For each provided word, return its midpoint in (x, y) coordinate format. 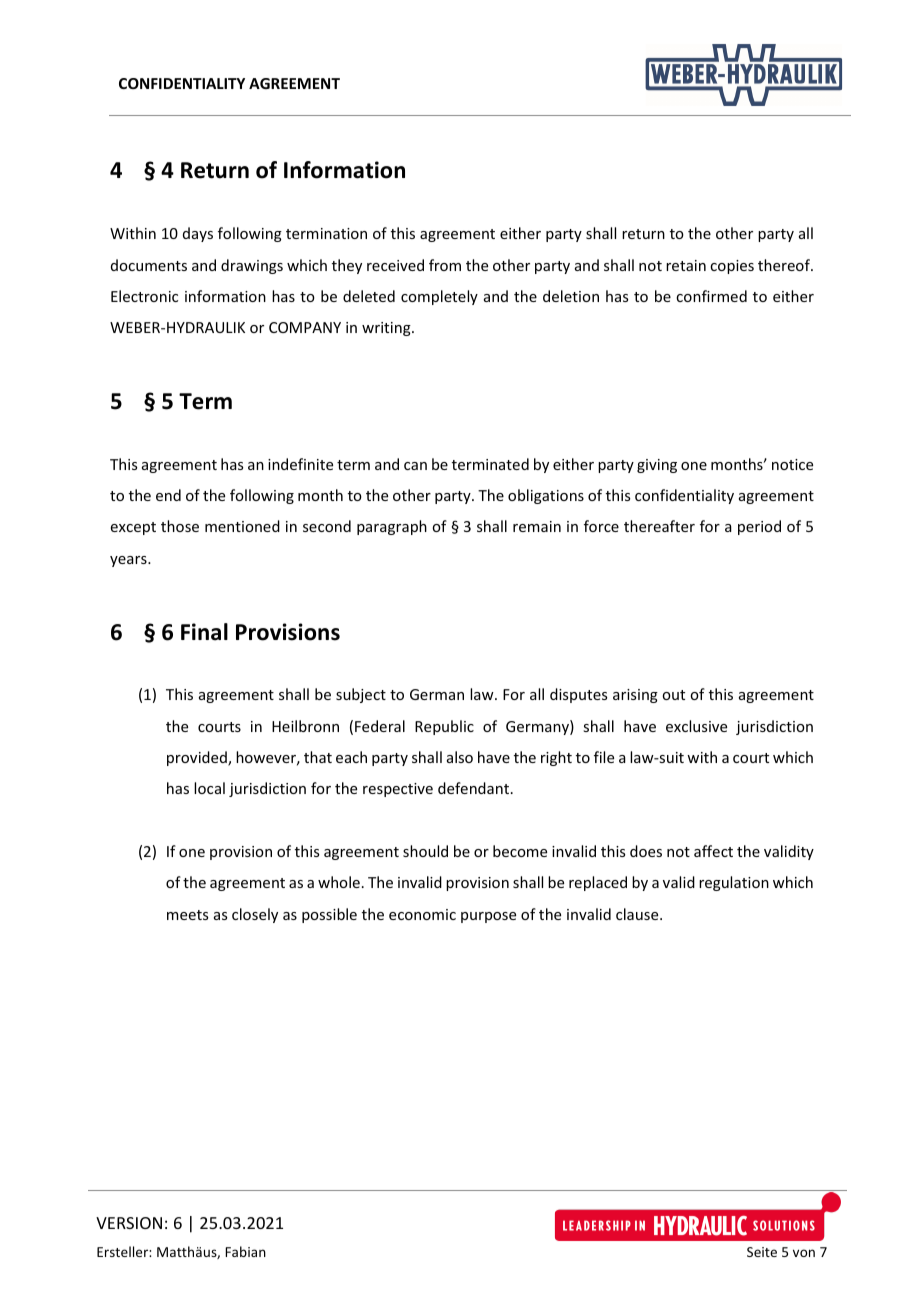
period (759, 527)
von (804, 1253)
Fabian (245, 1251)
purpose (488, 917)
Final (204, 632)
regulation (734, 883)
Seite (762, 1252)
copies (732, 267)
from (445, 265)
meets (187, 915)
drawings (252, 266)
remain (537, 526)
